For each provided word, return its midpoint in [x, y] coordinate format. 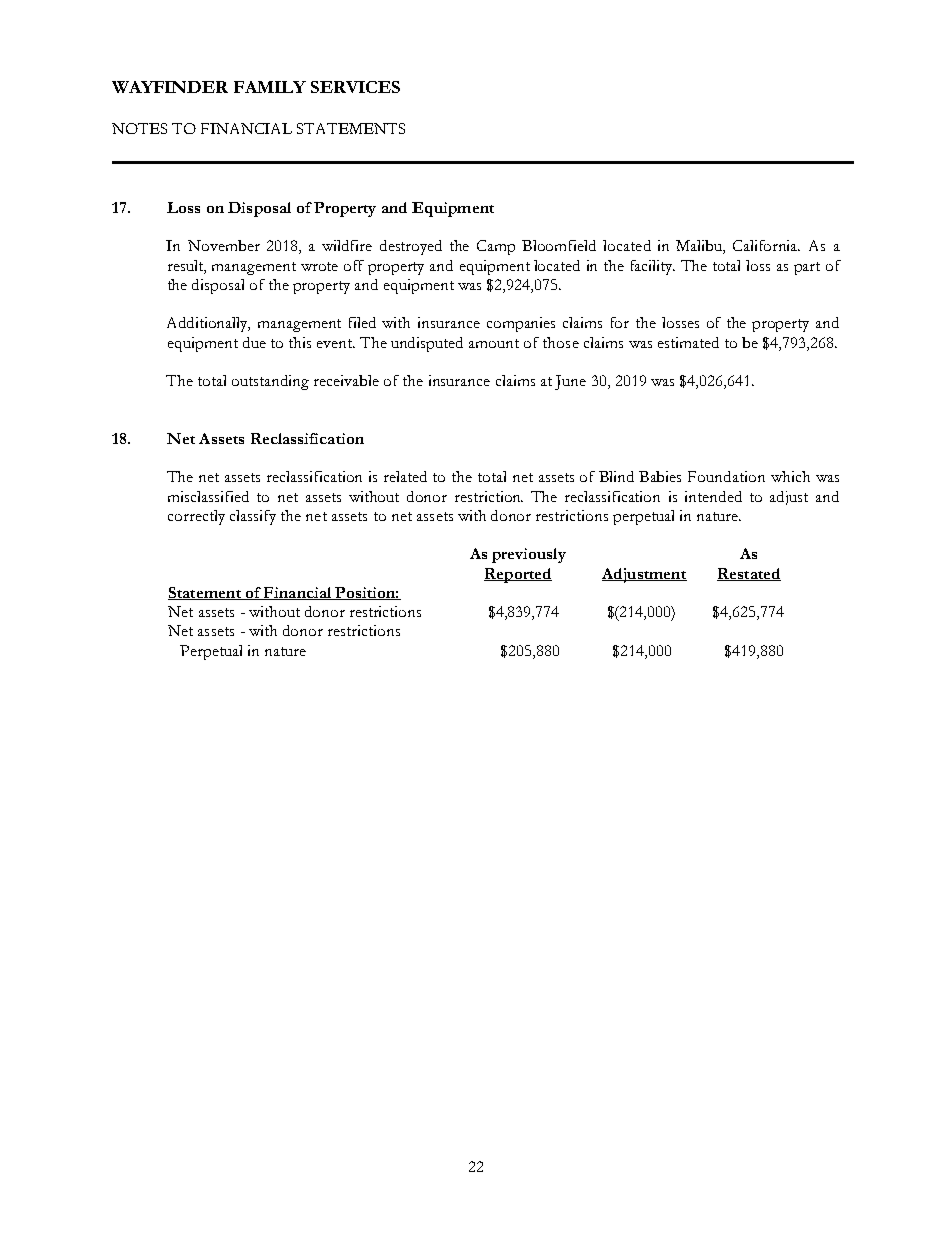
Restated [749, 574]
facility [653, 267]
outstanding [270, 382]
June [570, 382]
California [766, 245]
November [224, 245]
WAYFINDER [170, 87]
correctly [196, 517]
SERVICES [355, 87]
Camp [496, 247]
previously [529, 555]
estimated [688, 342]
